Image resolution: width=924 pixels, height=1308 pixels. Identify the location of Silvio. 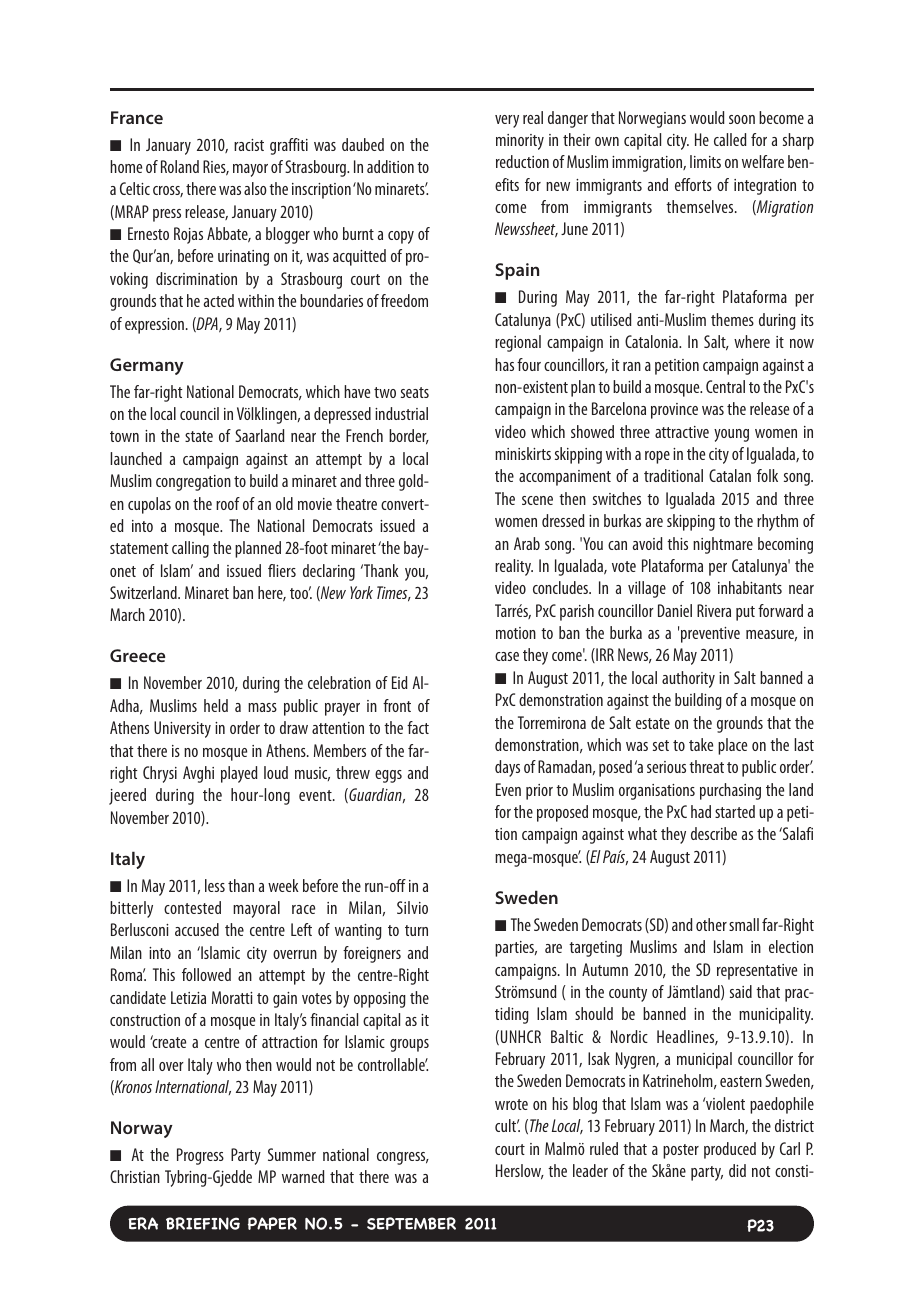
(412, 907).
